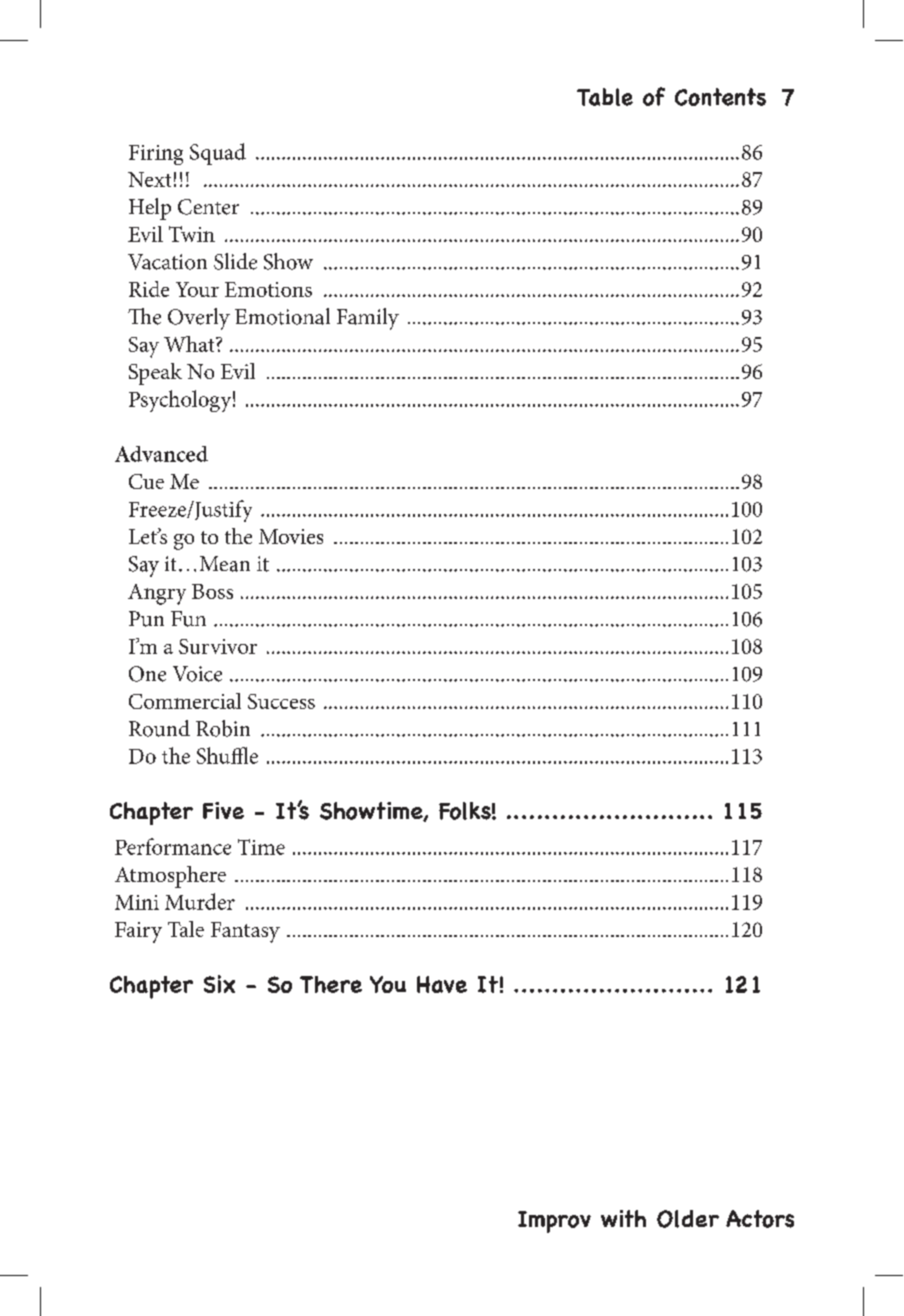 The width and height of the screenshot is (904, 1316). What do you see at coordinates (720, 97) in the screenshot?
I see `Contents` at bounding box center [720, 97].
